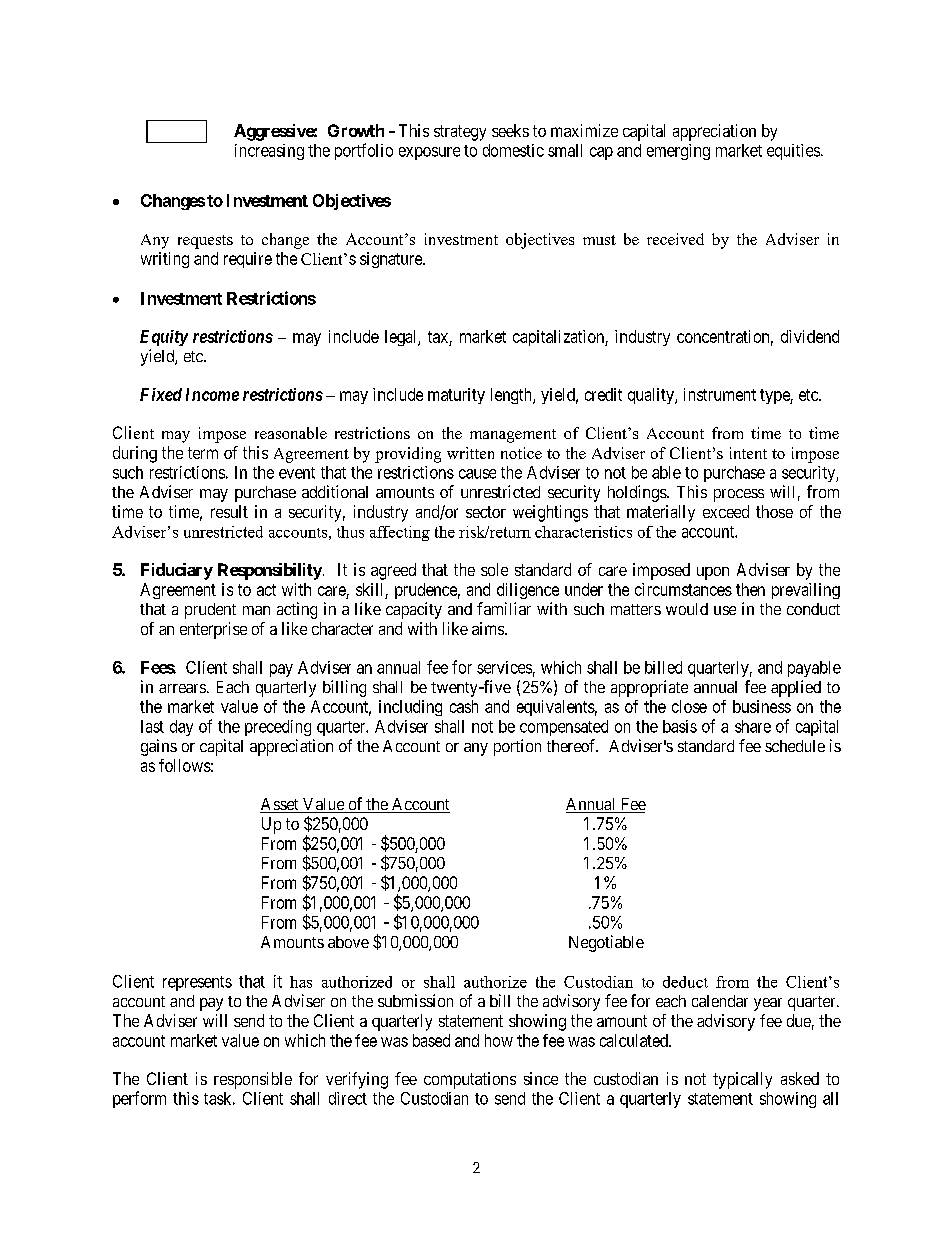  Describe the element at coordinates (253, 1080) in the screenshot. I see `responsible` at that location.
